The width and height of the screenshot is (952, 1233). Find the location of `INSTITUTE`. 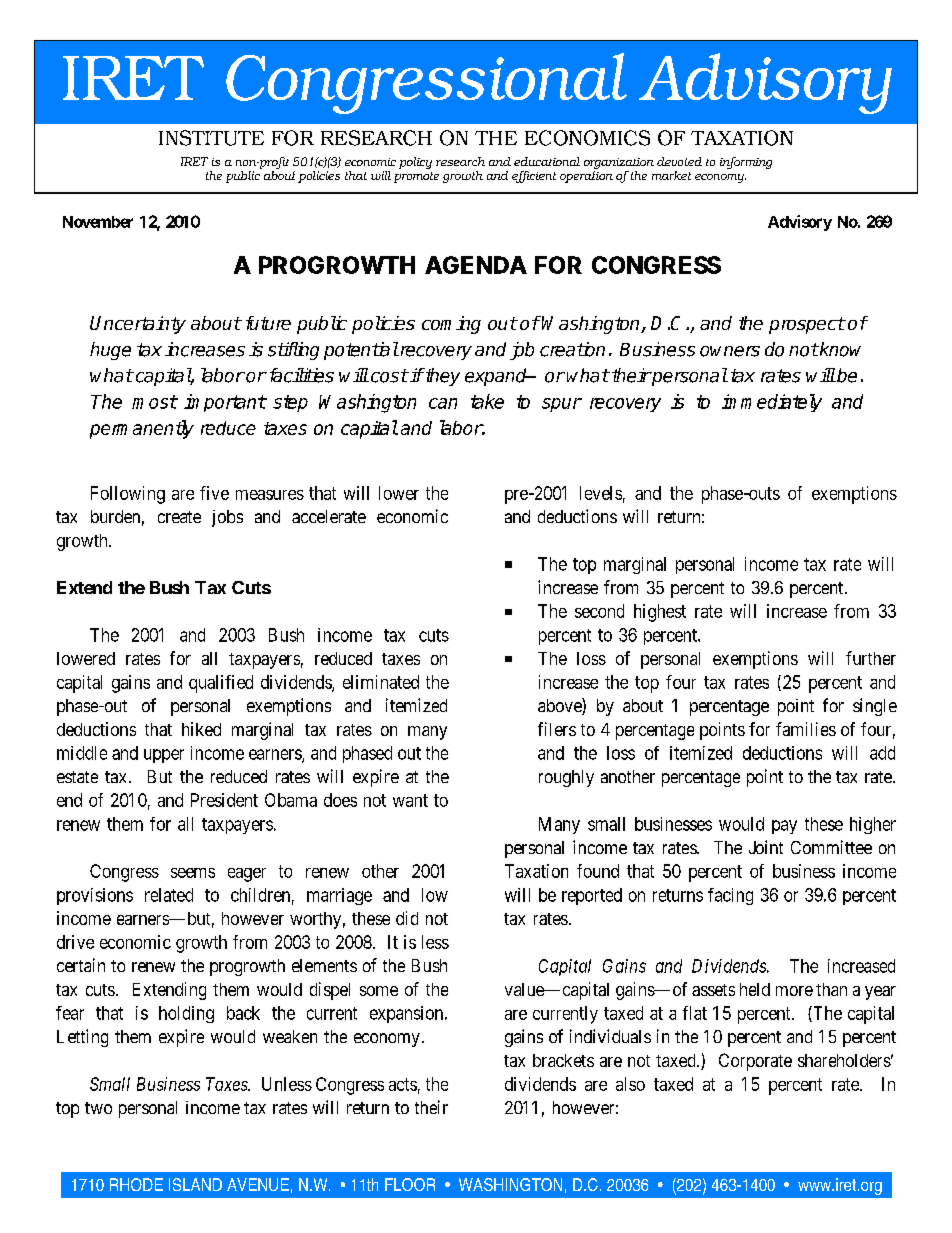

INSTITUTE is located at coordinates (211, 138).
